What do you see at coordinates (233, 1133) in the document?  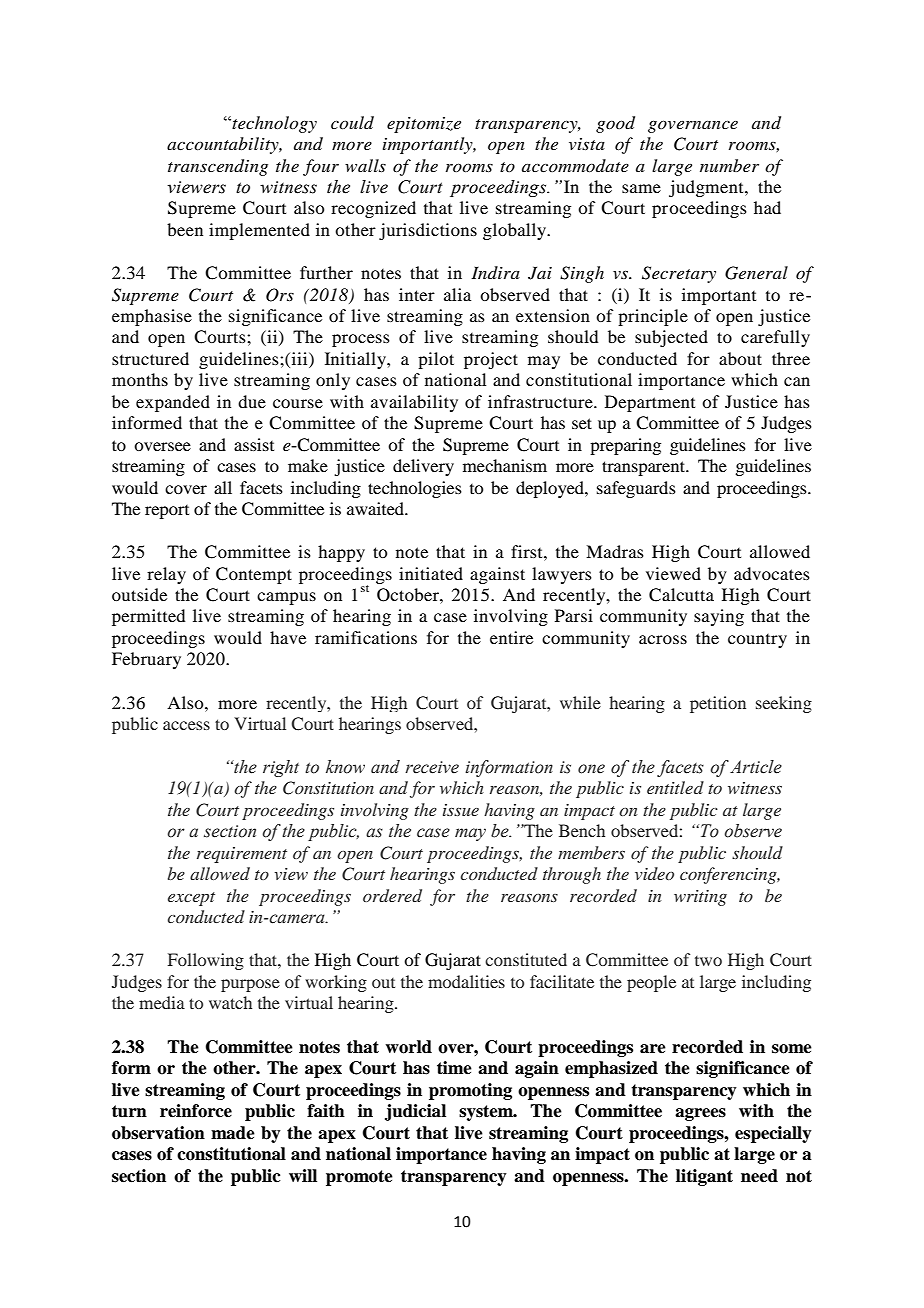 I see `made` at bounding box center [233, 1133].
